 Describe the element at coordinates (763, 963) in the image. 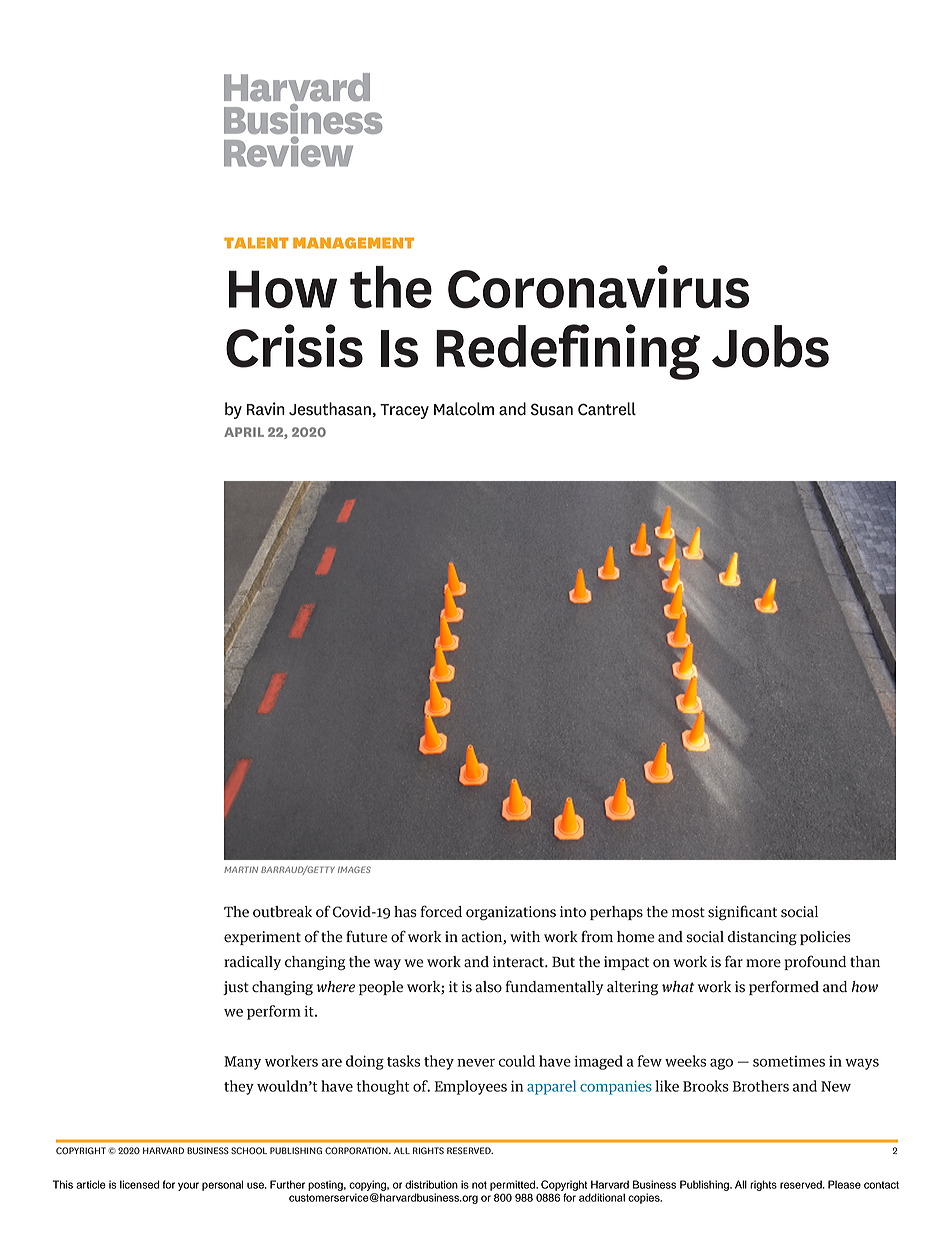

I see `more` at that location.
